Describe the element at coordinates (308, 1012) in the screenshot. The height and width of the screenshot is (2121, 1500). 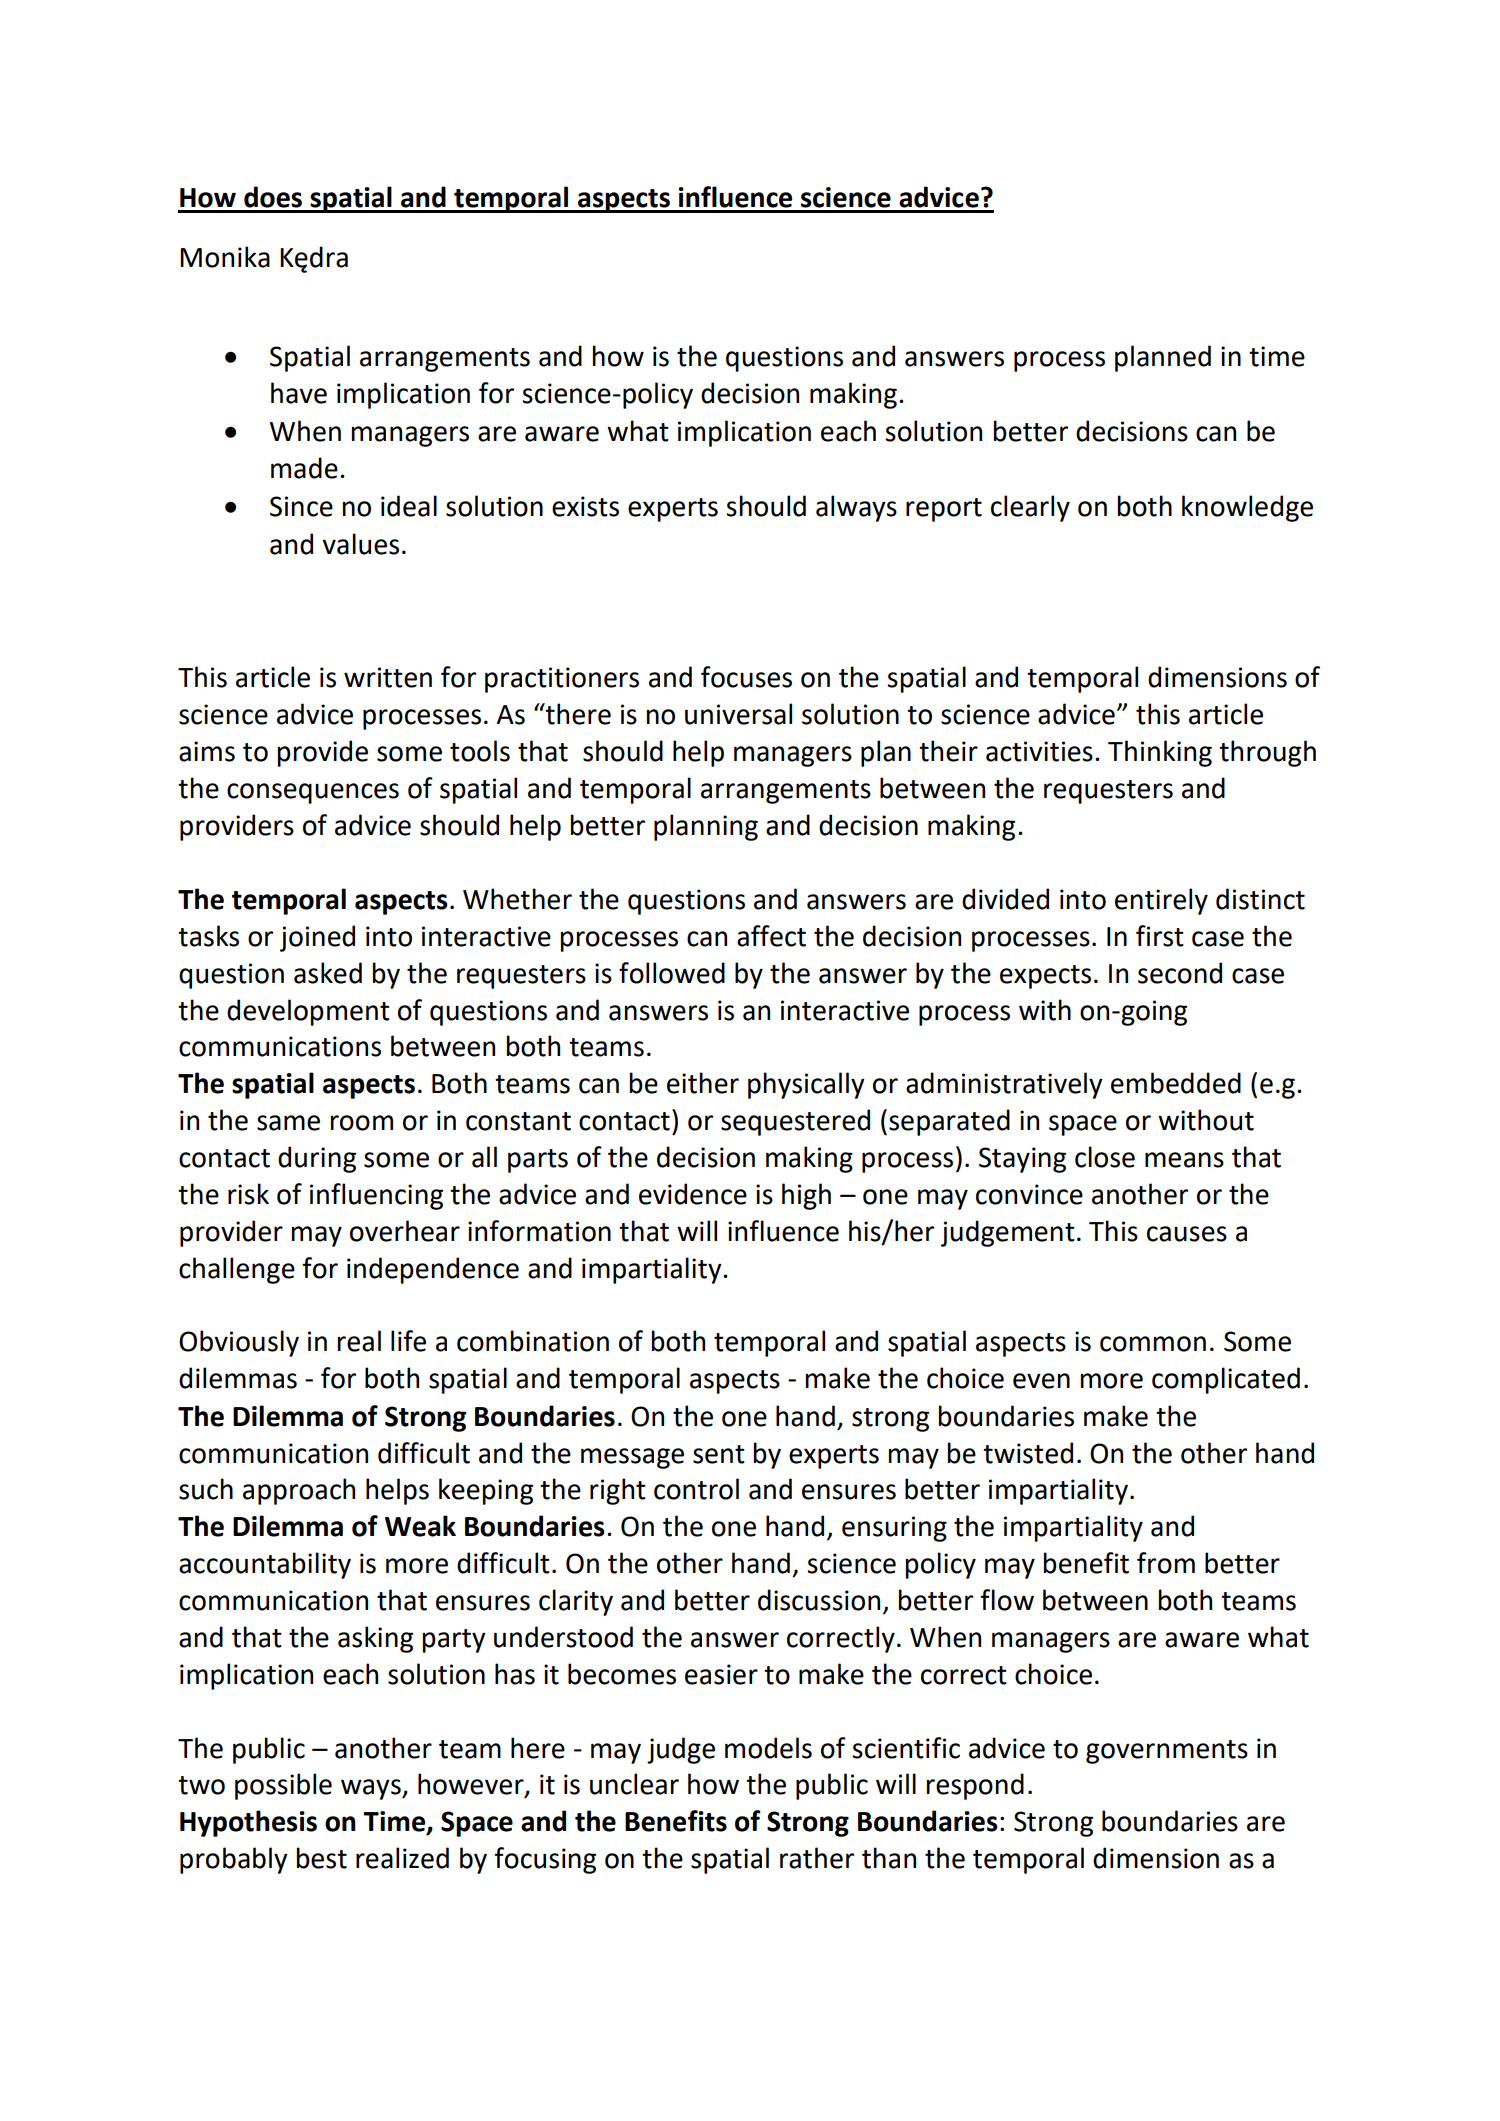
I see `development` at that location.
